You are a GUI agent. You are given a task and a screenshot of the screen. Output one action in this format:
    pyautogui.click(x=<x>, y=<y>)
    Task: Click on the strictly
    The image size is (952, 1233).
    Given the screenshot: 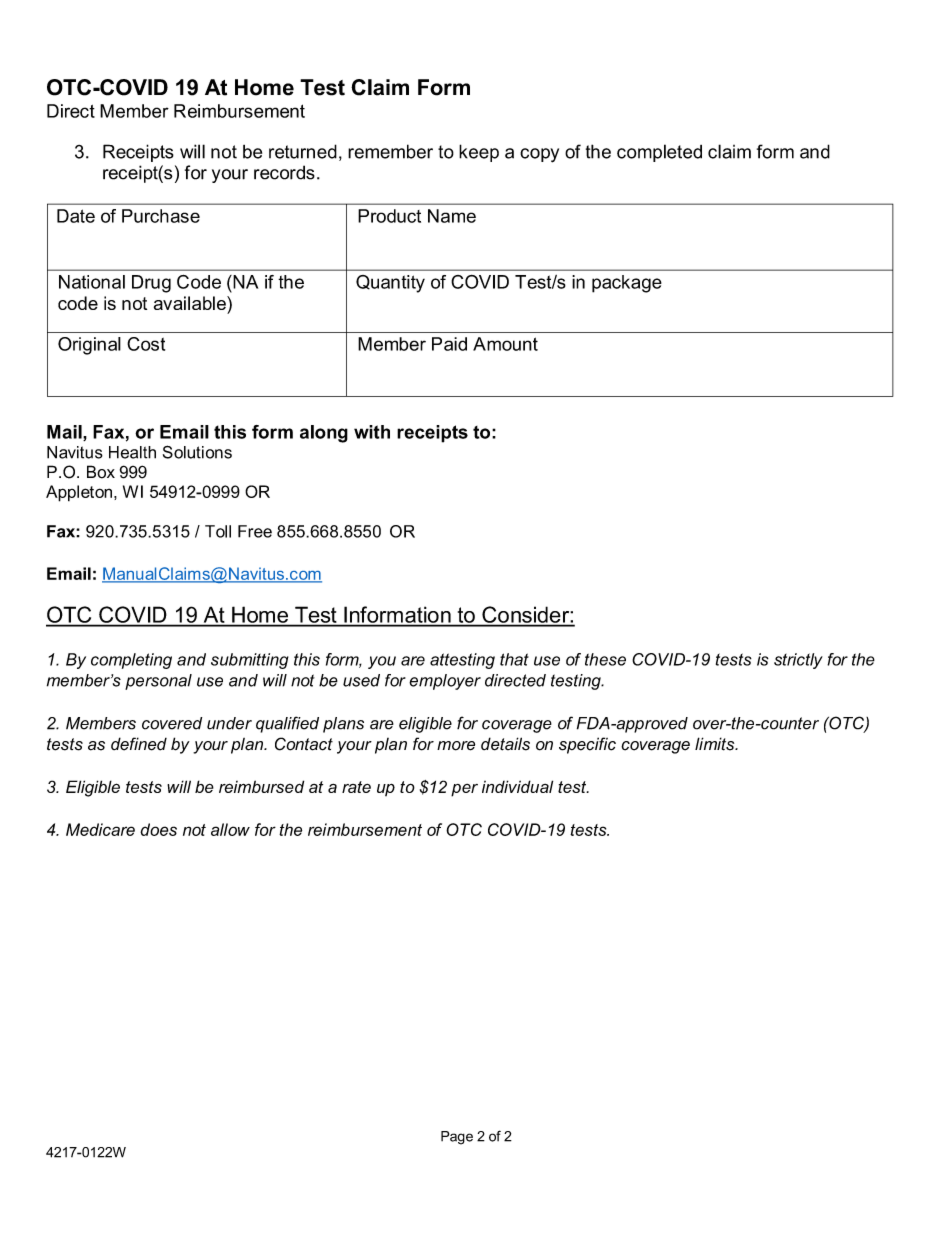 What is the action you would take?
    pyautogui.click(x=798, y=661)
